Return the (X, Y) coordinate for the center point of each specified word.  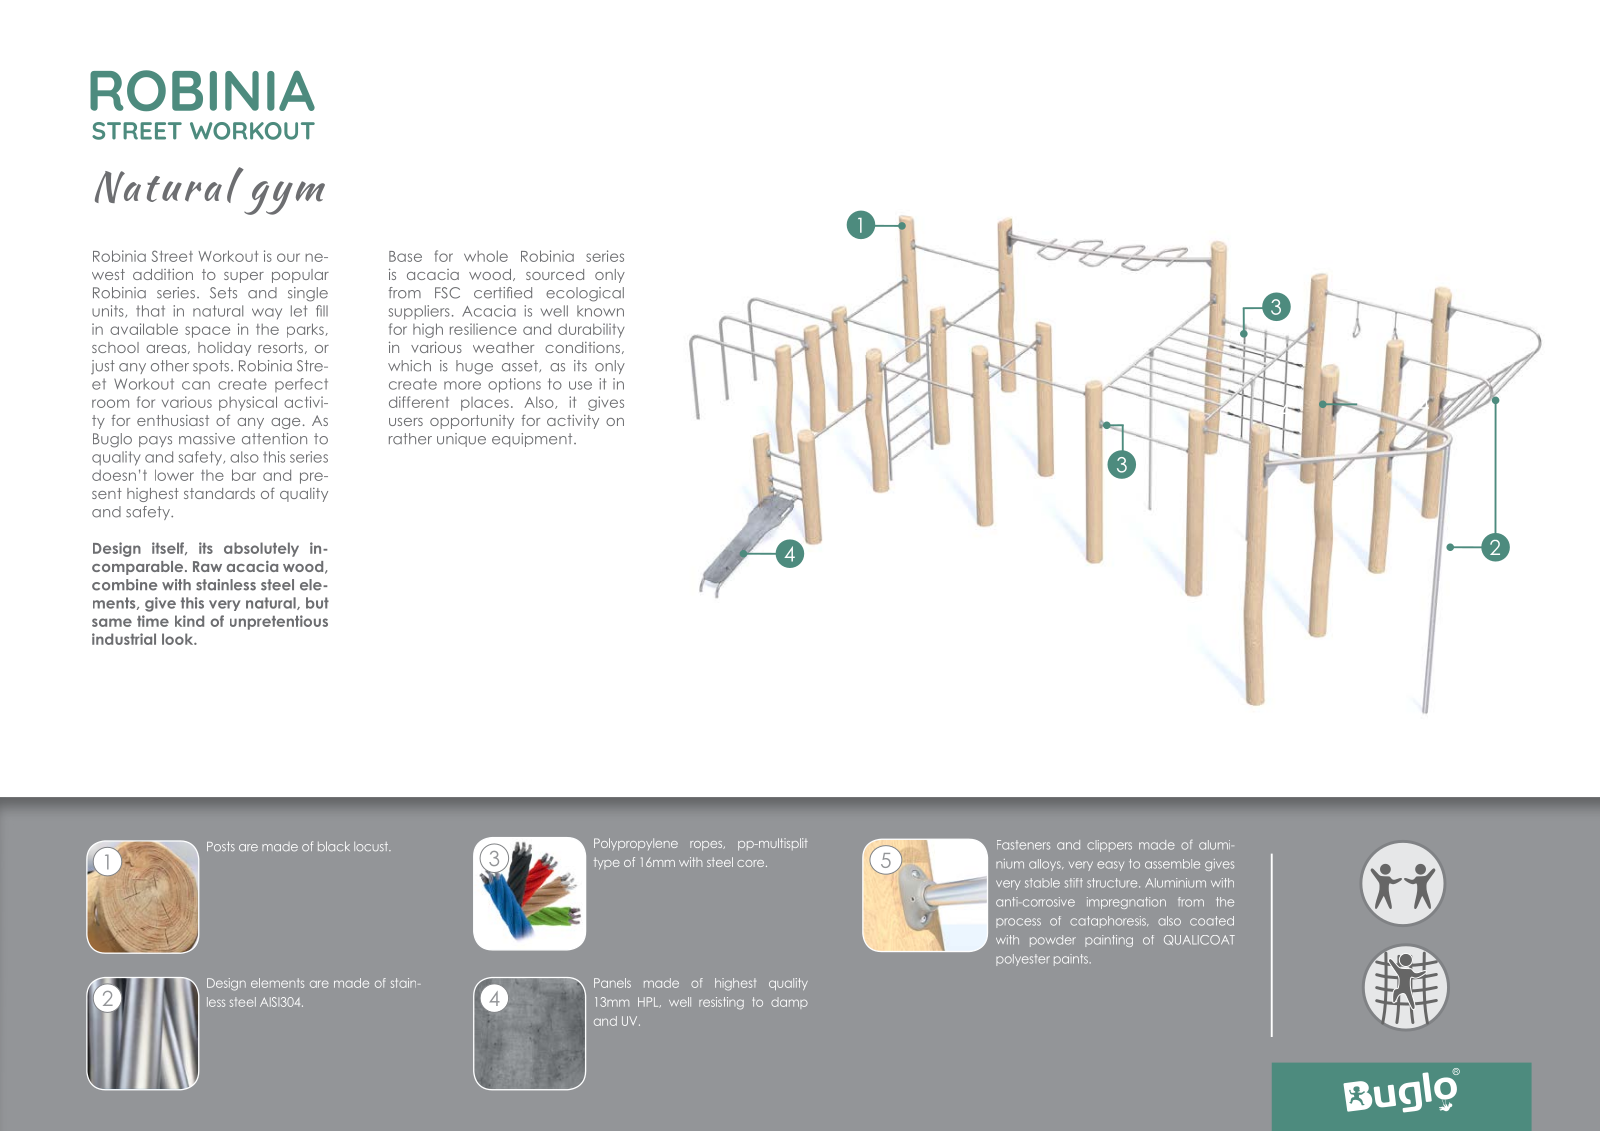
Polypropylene (636, 844)
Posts (221, 846)
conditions (584, 348)
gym (284, 198)
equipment (533, 440)
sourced (555, 274)
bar (244, 475)
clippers (1109, 846)
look (179, 639)
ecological (585, 294)
